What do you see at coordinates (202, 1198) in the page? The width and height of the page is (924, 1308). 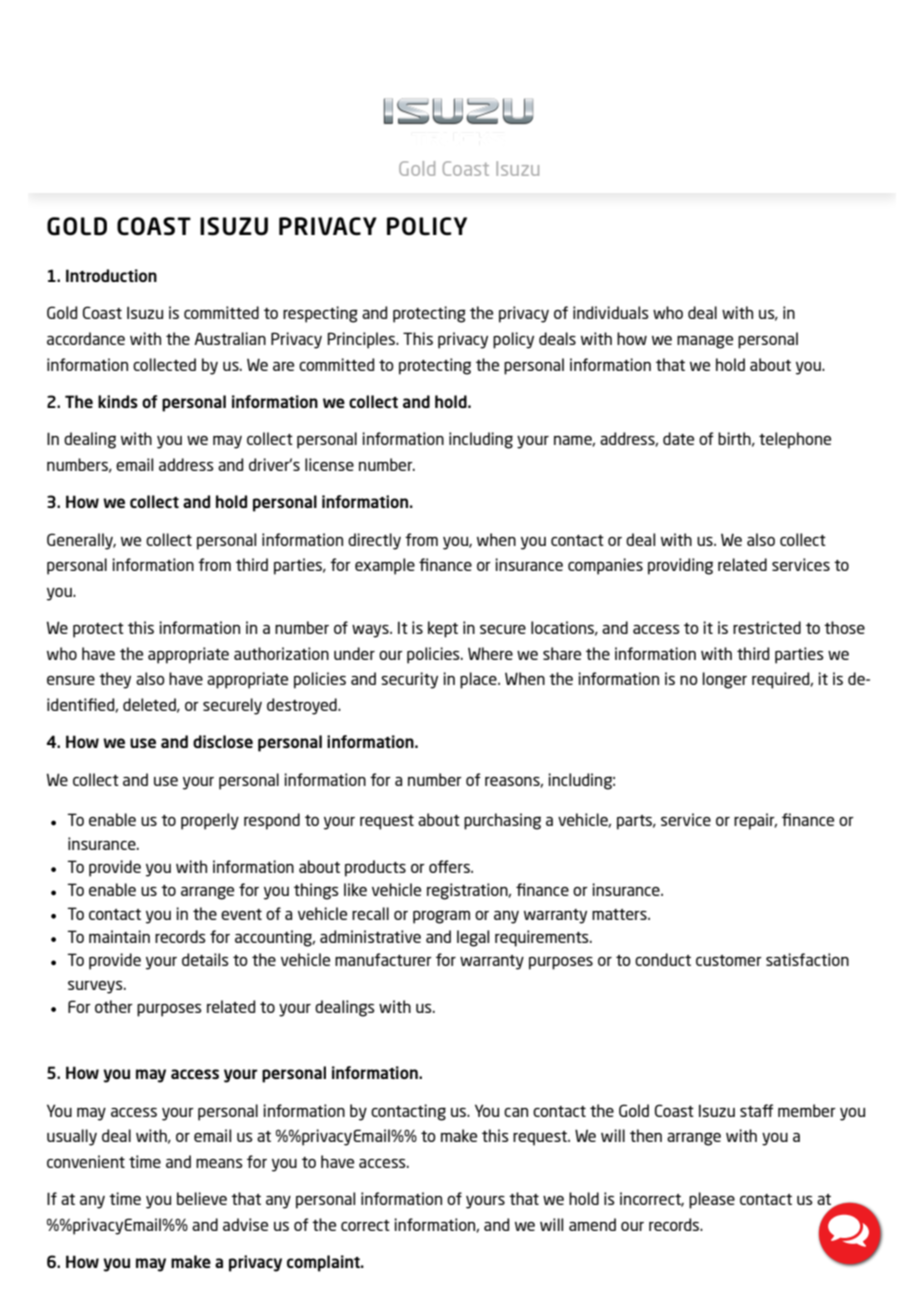 I see `believe` at bounding box center [202, 1198].
